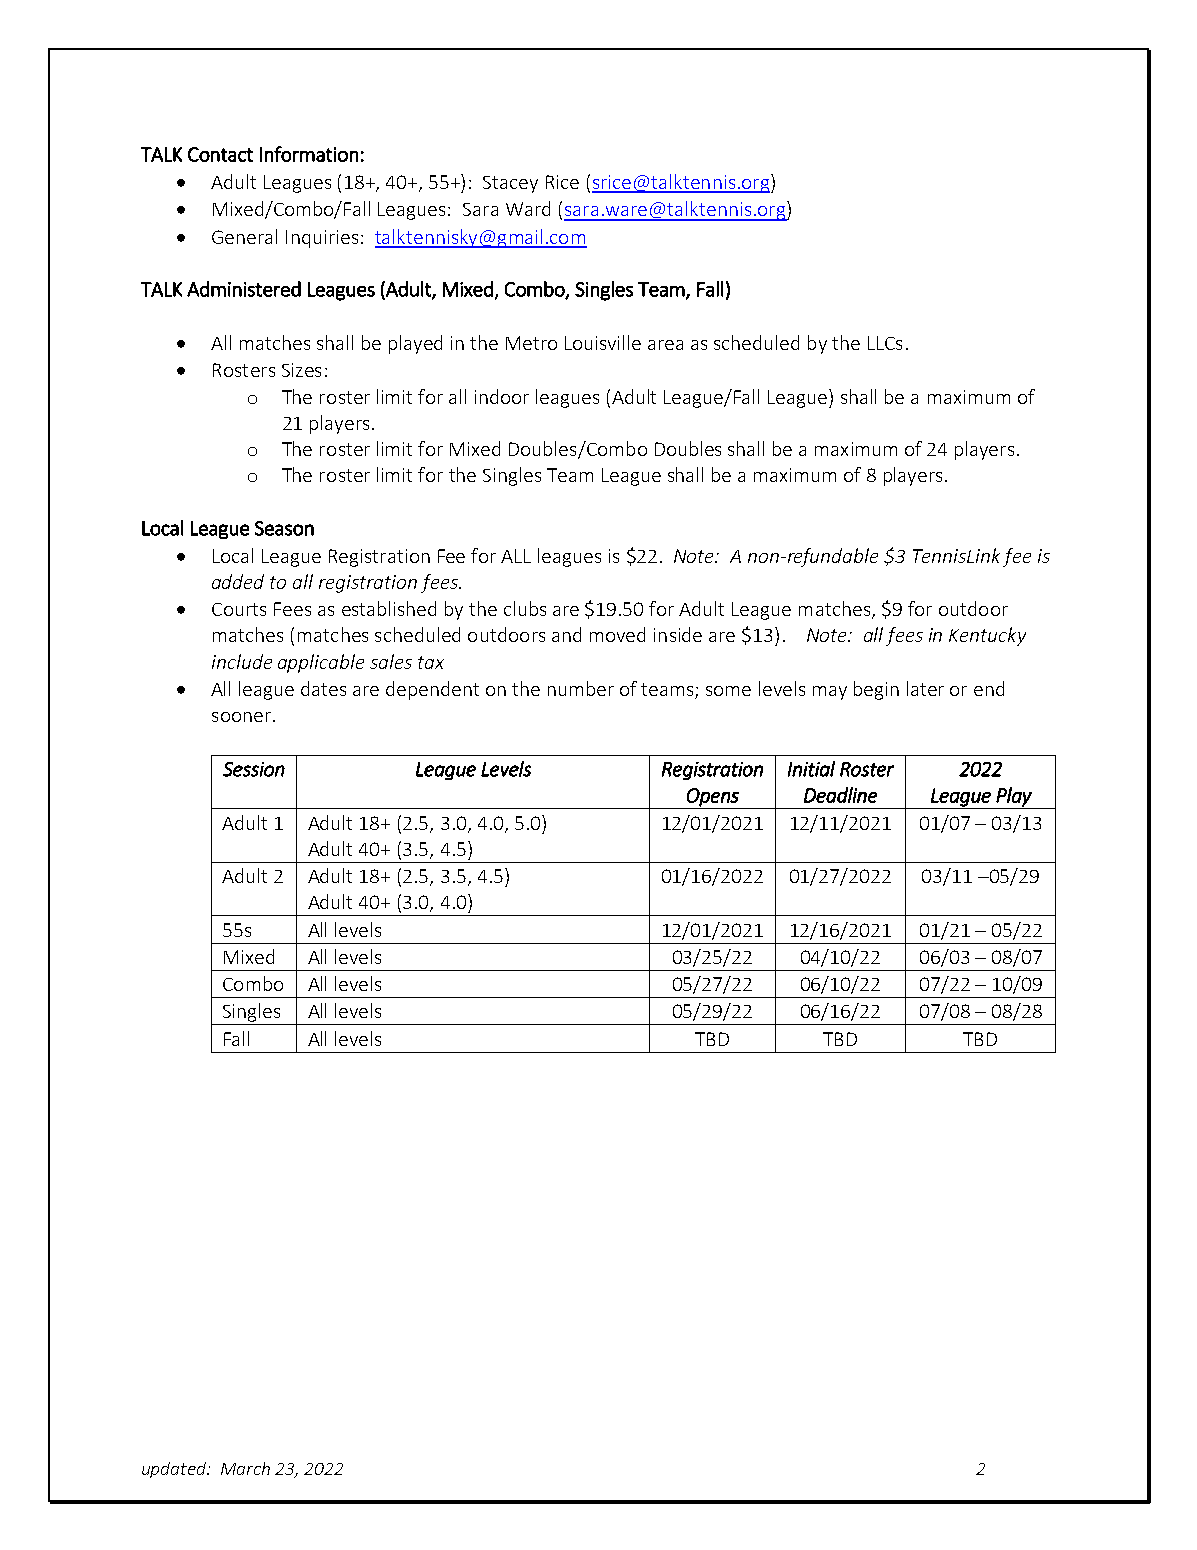 The width and height of the screenshot is (1197, 1550). Describe the element at coordinates (175, 1470) in the screenshot. I see `updated` at that location.
